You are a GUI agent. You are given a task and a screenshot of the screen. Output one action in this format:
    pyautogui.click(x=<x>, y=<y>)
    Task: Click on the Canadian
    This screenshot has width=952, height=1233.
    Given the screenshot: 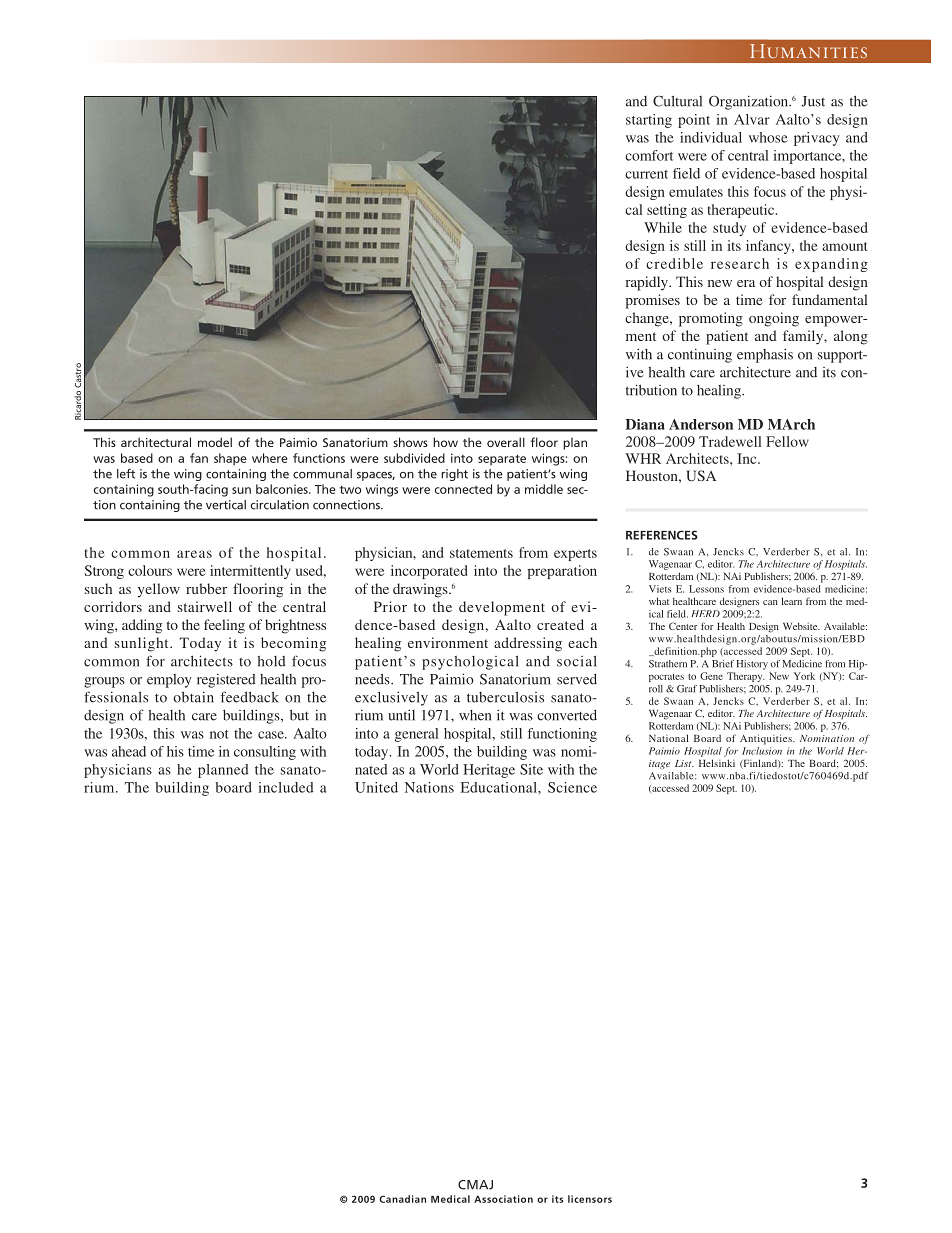 What is the action you would take?
    pyautogui.click(x=402, y=1199)
